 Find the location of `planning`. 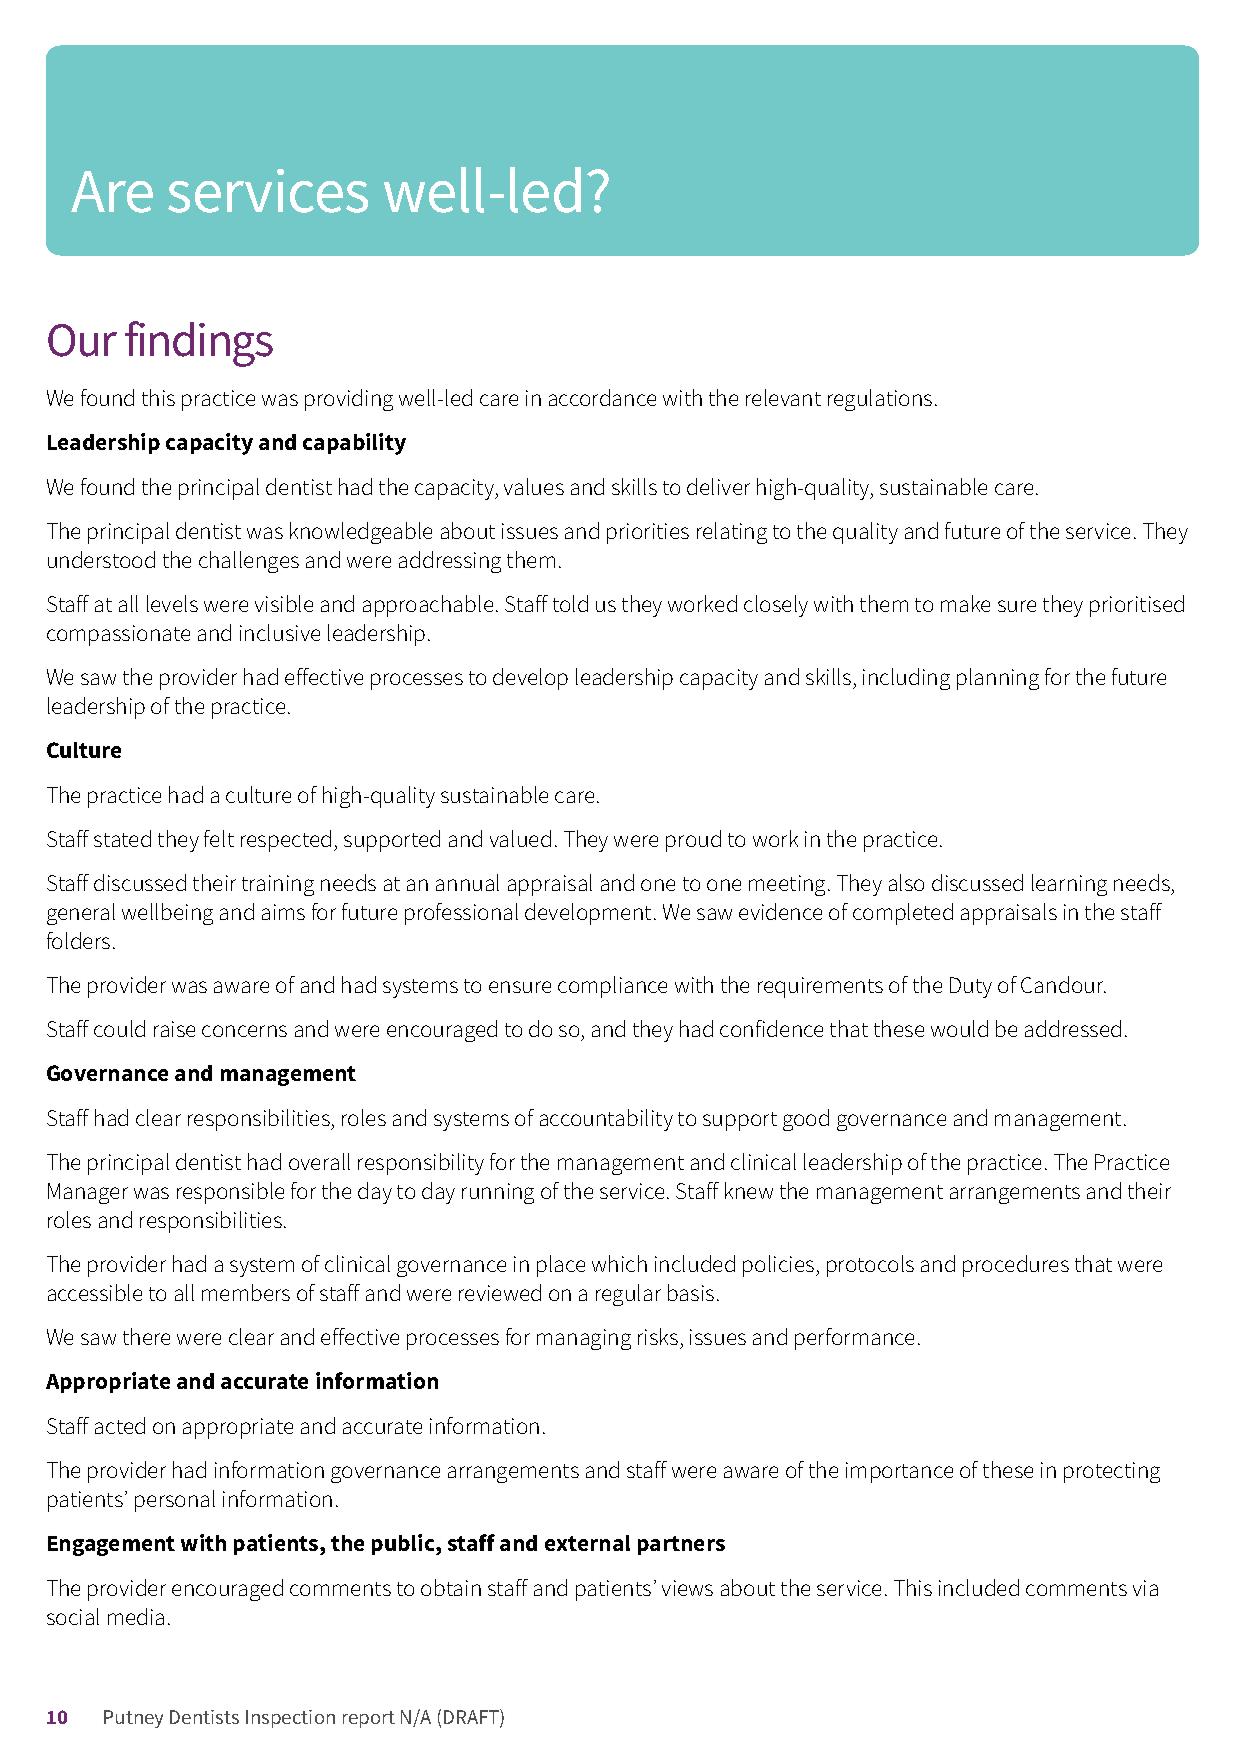

planning is located at coordinates (998, 679).
